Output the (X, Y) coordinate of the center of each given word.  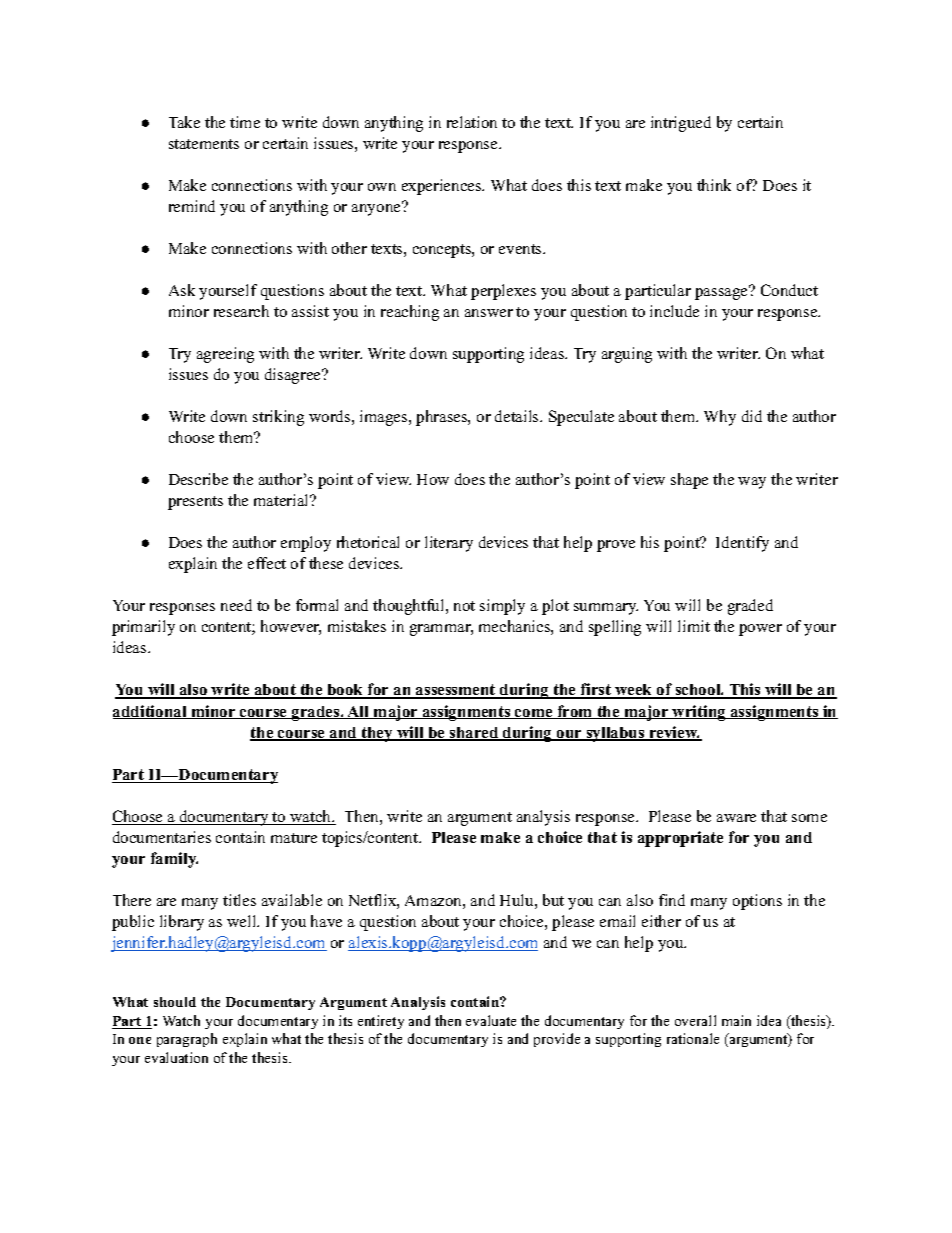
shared (474, 734)
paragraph (187, 1040)
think (714, 185)
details (518, 416)
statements (204, 144)
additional (151, 712)
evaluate (491, 1020)
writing (699, 713)
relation (472, 122)
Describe (198, 479)
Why (720, 418)
